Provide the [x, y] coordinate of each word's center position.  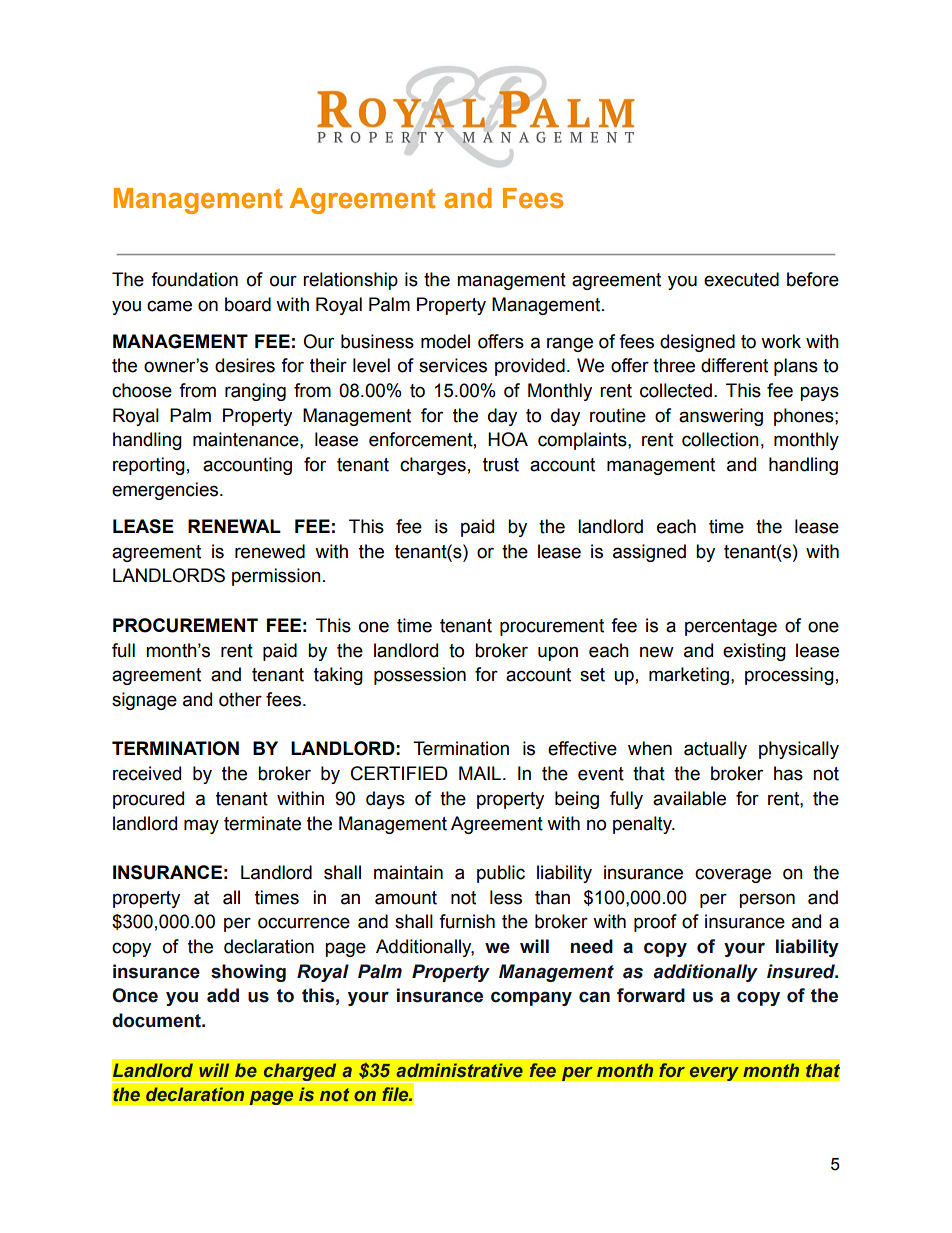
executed [741, 279]
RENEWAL [234, 526]
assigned [649, 553]
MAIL [480, 773]
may [201, 826]
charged [300, 1073]
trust [501, 465]
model [445, 341]
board [248, 304]
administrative [460, 1070]
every [714, 1073]
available [689, 798]
